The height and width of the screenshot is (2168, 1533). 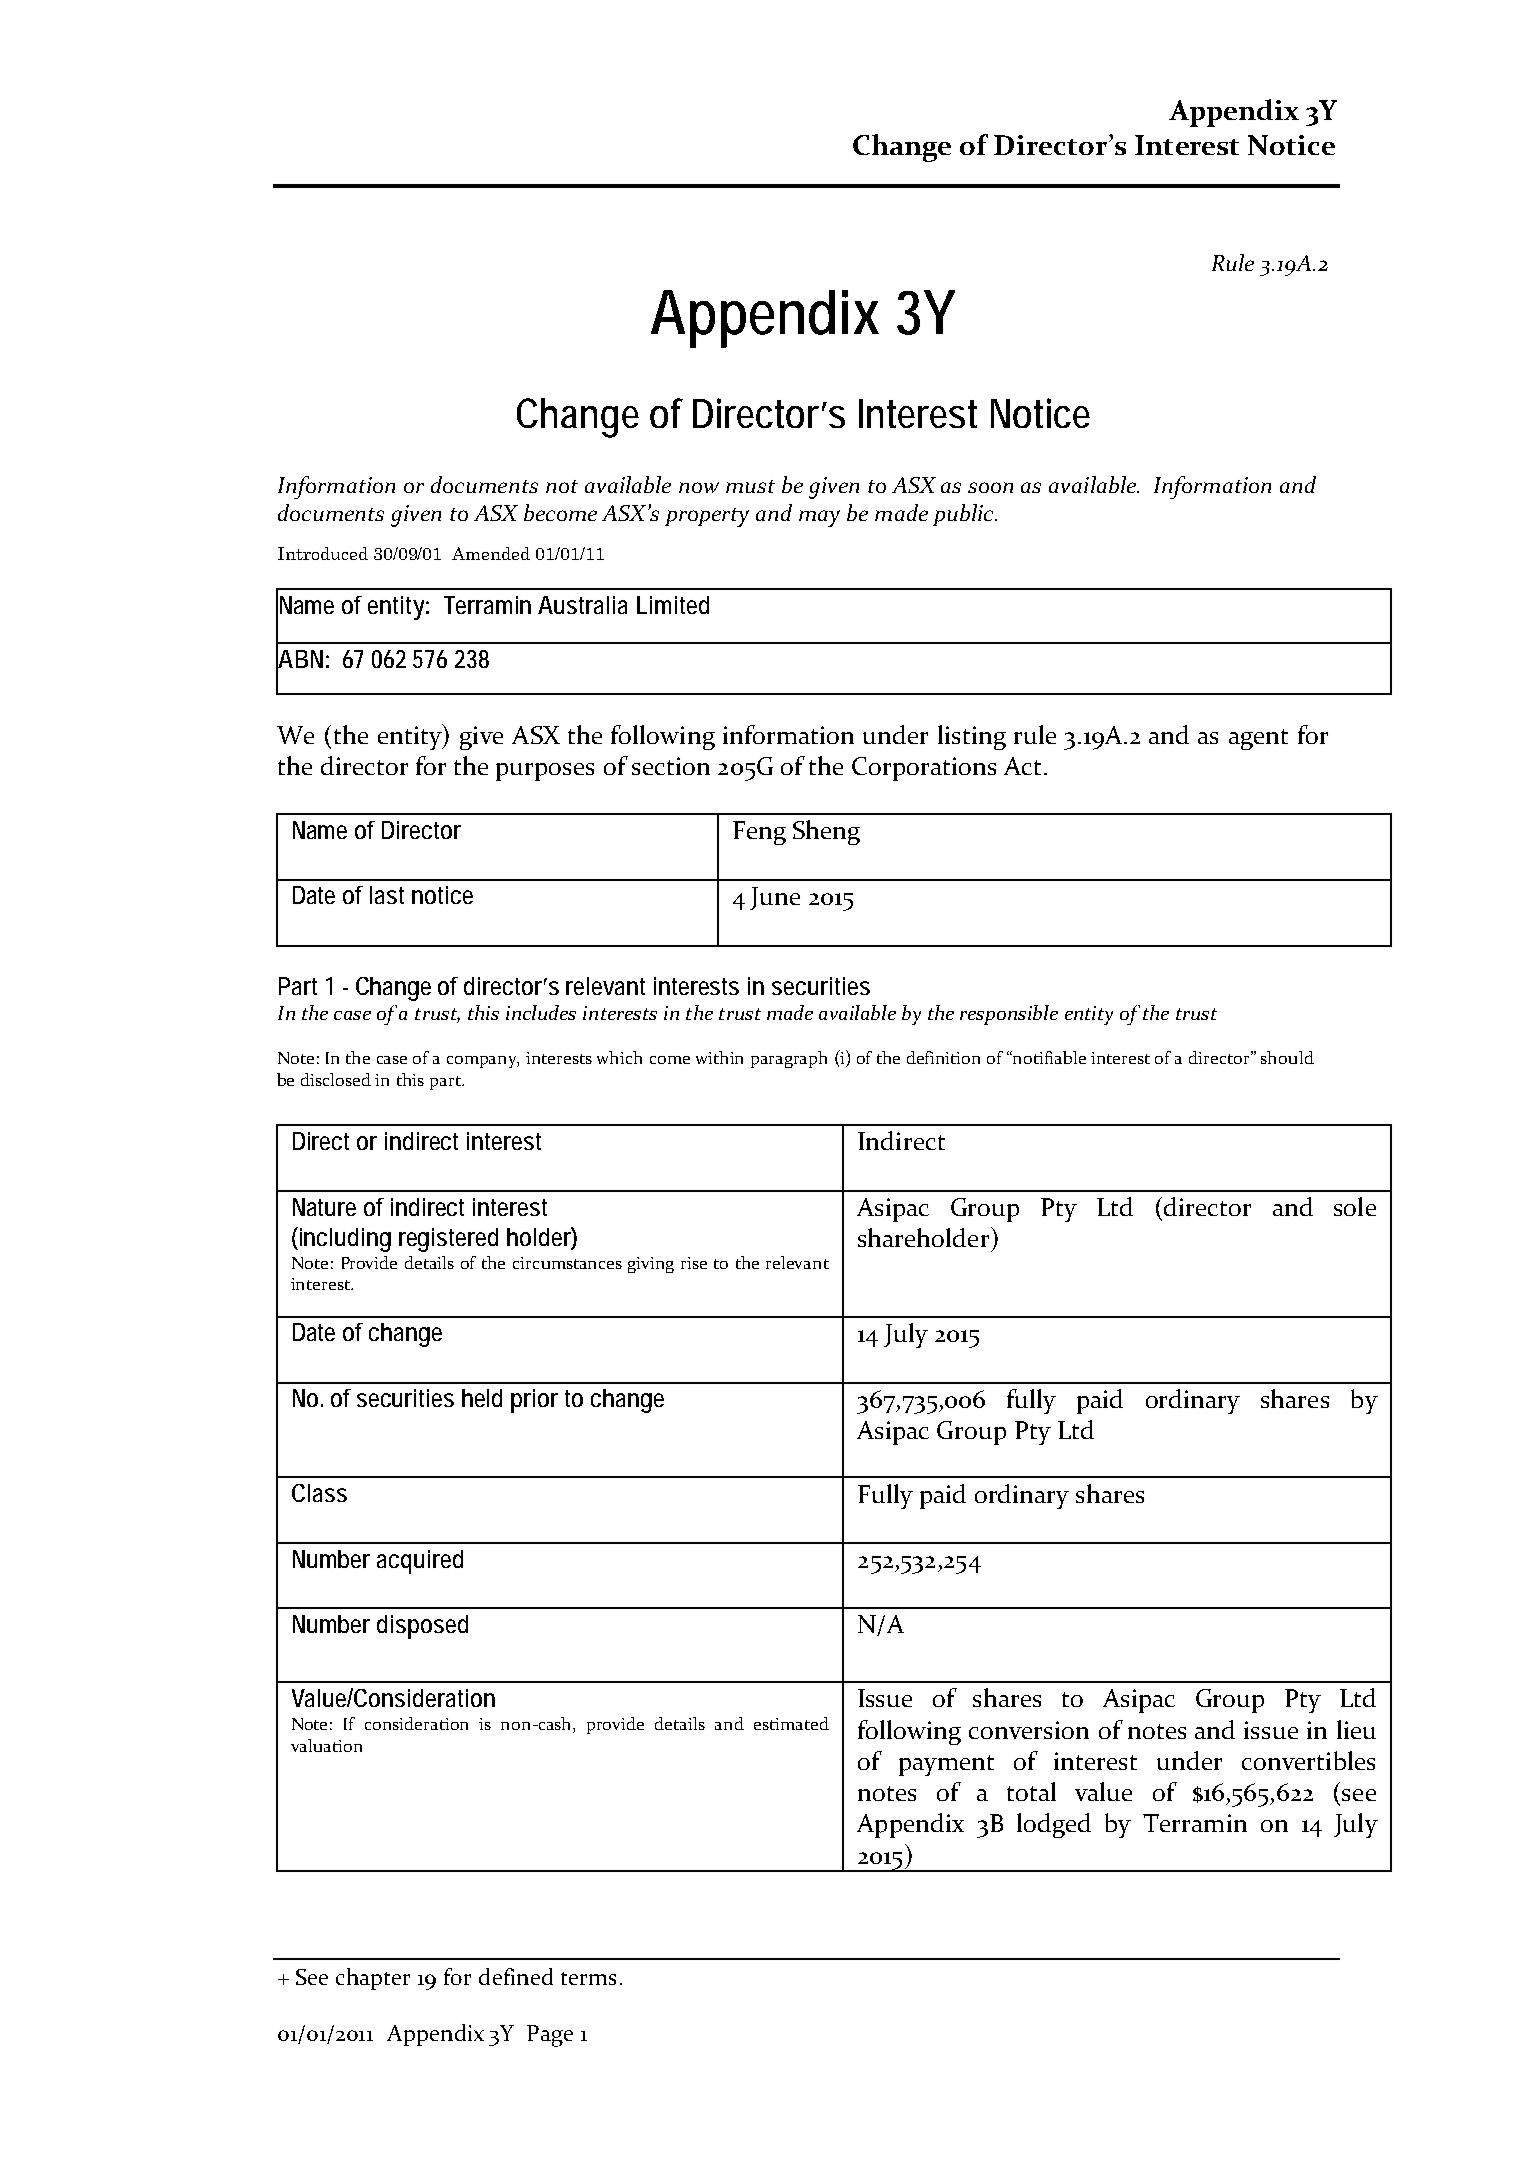 I want to click on must, so click(x=750, y=486).
